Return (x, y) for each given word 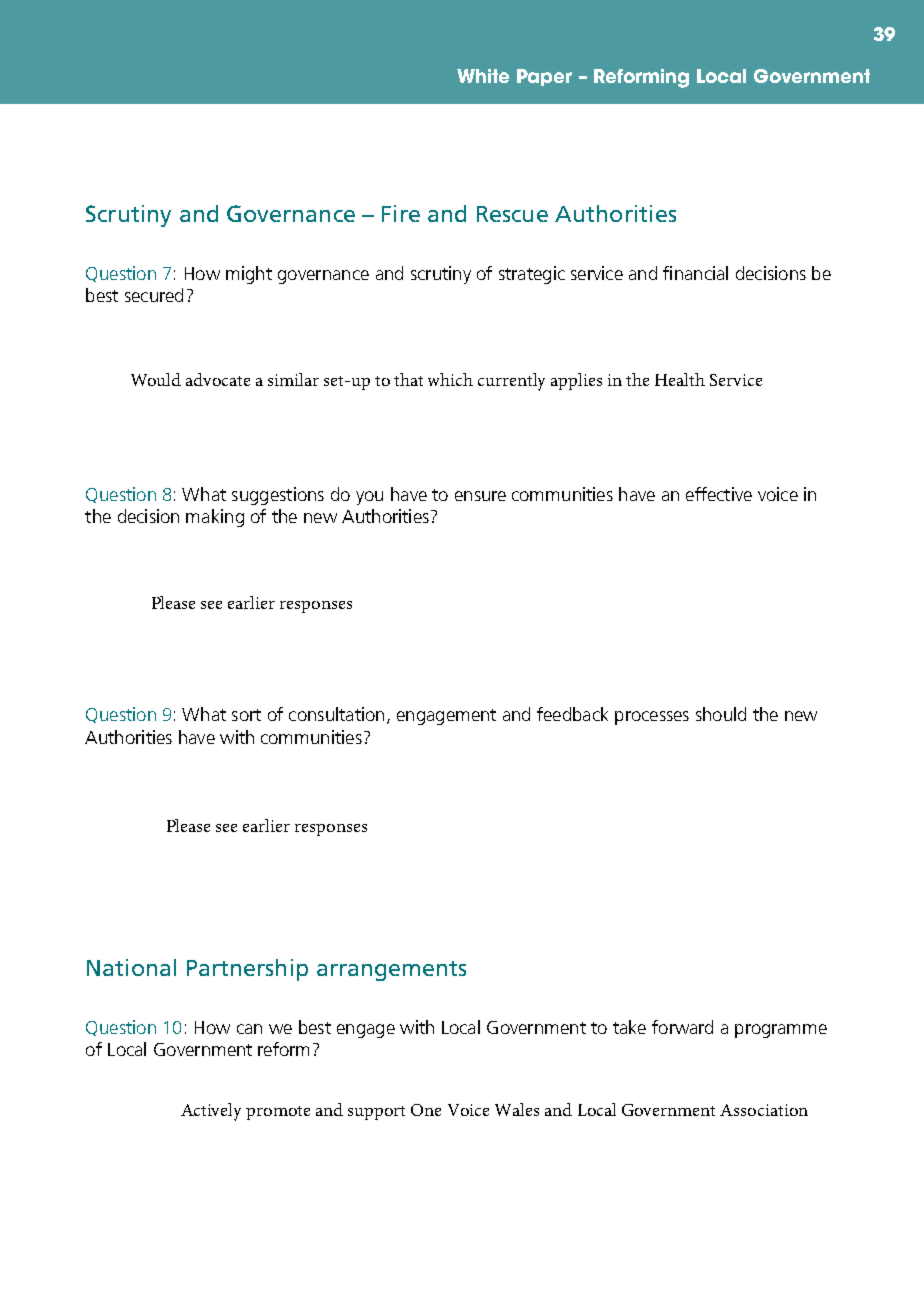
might (249, 275)
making (215, 518)
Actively (211, 1112)
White (483, 76)
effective (719, 494)
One (426, 1110)
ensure (480, 496)
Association (764, 1110)
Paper (544, 77)
